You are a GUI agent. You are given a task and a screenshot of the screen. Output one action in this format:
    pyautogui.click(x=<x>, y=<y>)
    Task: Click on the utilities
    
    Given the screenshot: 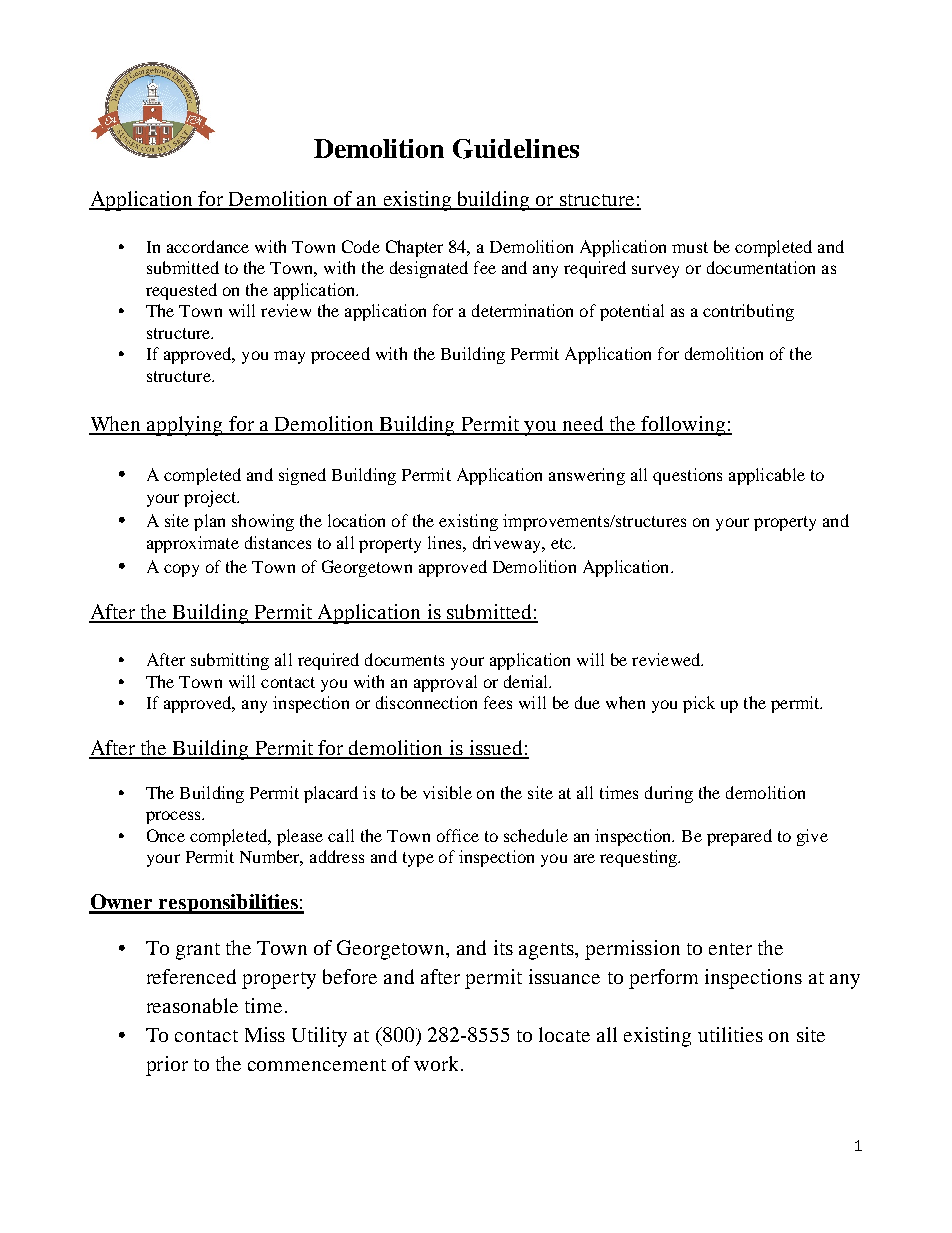 What is the action you would take?
    pyautogui.click(x=730, y=1034)
